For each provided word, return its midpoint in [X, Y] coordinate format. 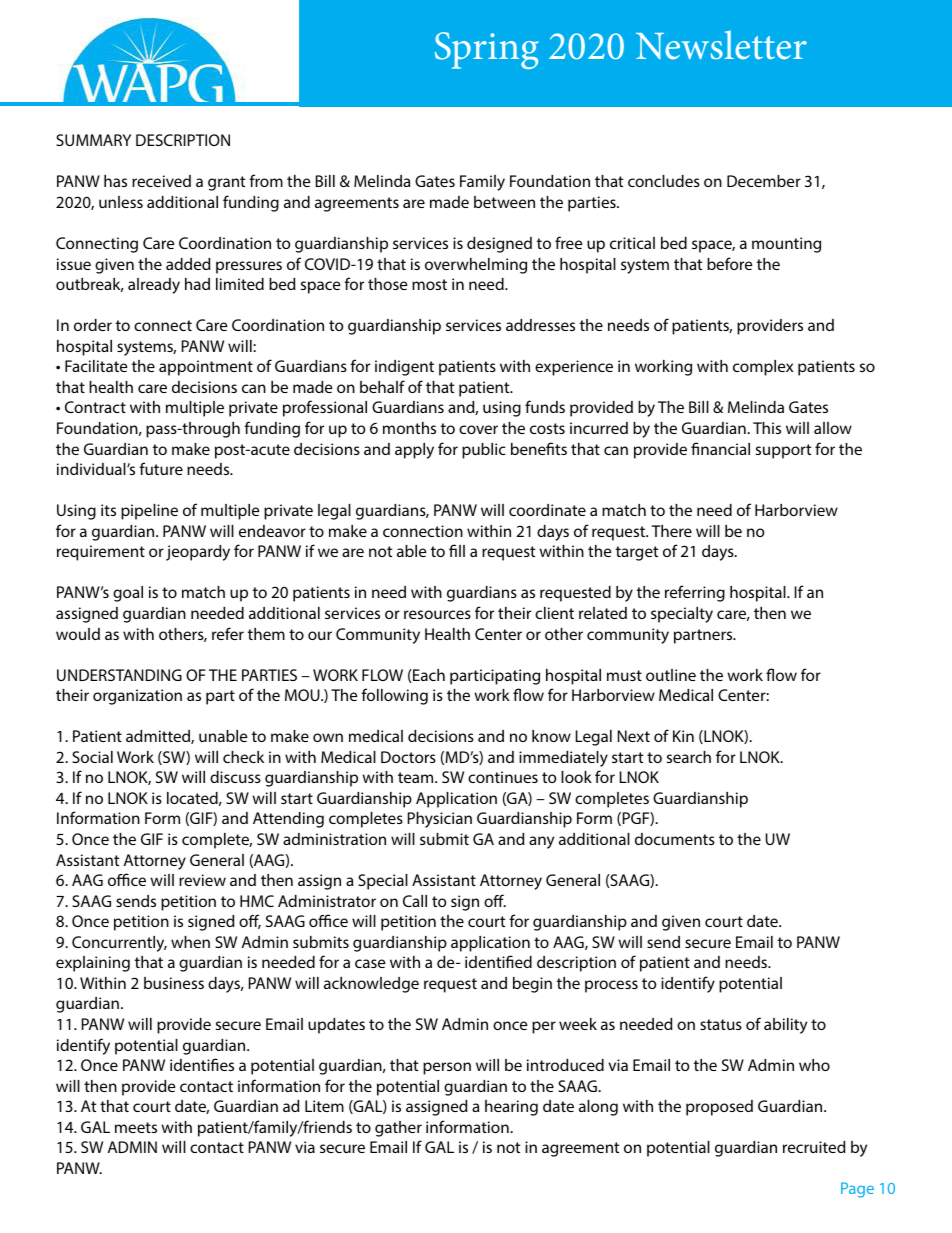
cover [478, 429]
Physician [440, 820]
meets [136, 1127]
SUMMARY [93, 140]
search [689, 757]
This [767, 428]
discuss [235, 777]
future [161, 468]
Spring [487, 50]
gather [398, 1129]
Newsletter [721, 45]
